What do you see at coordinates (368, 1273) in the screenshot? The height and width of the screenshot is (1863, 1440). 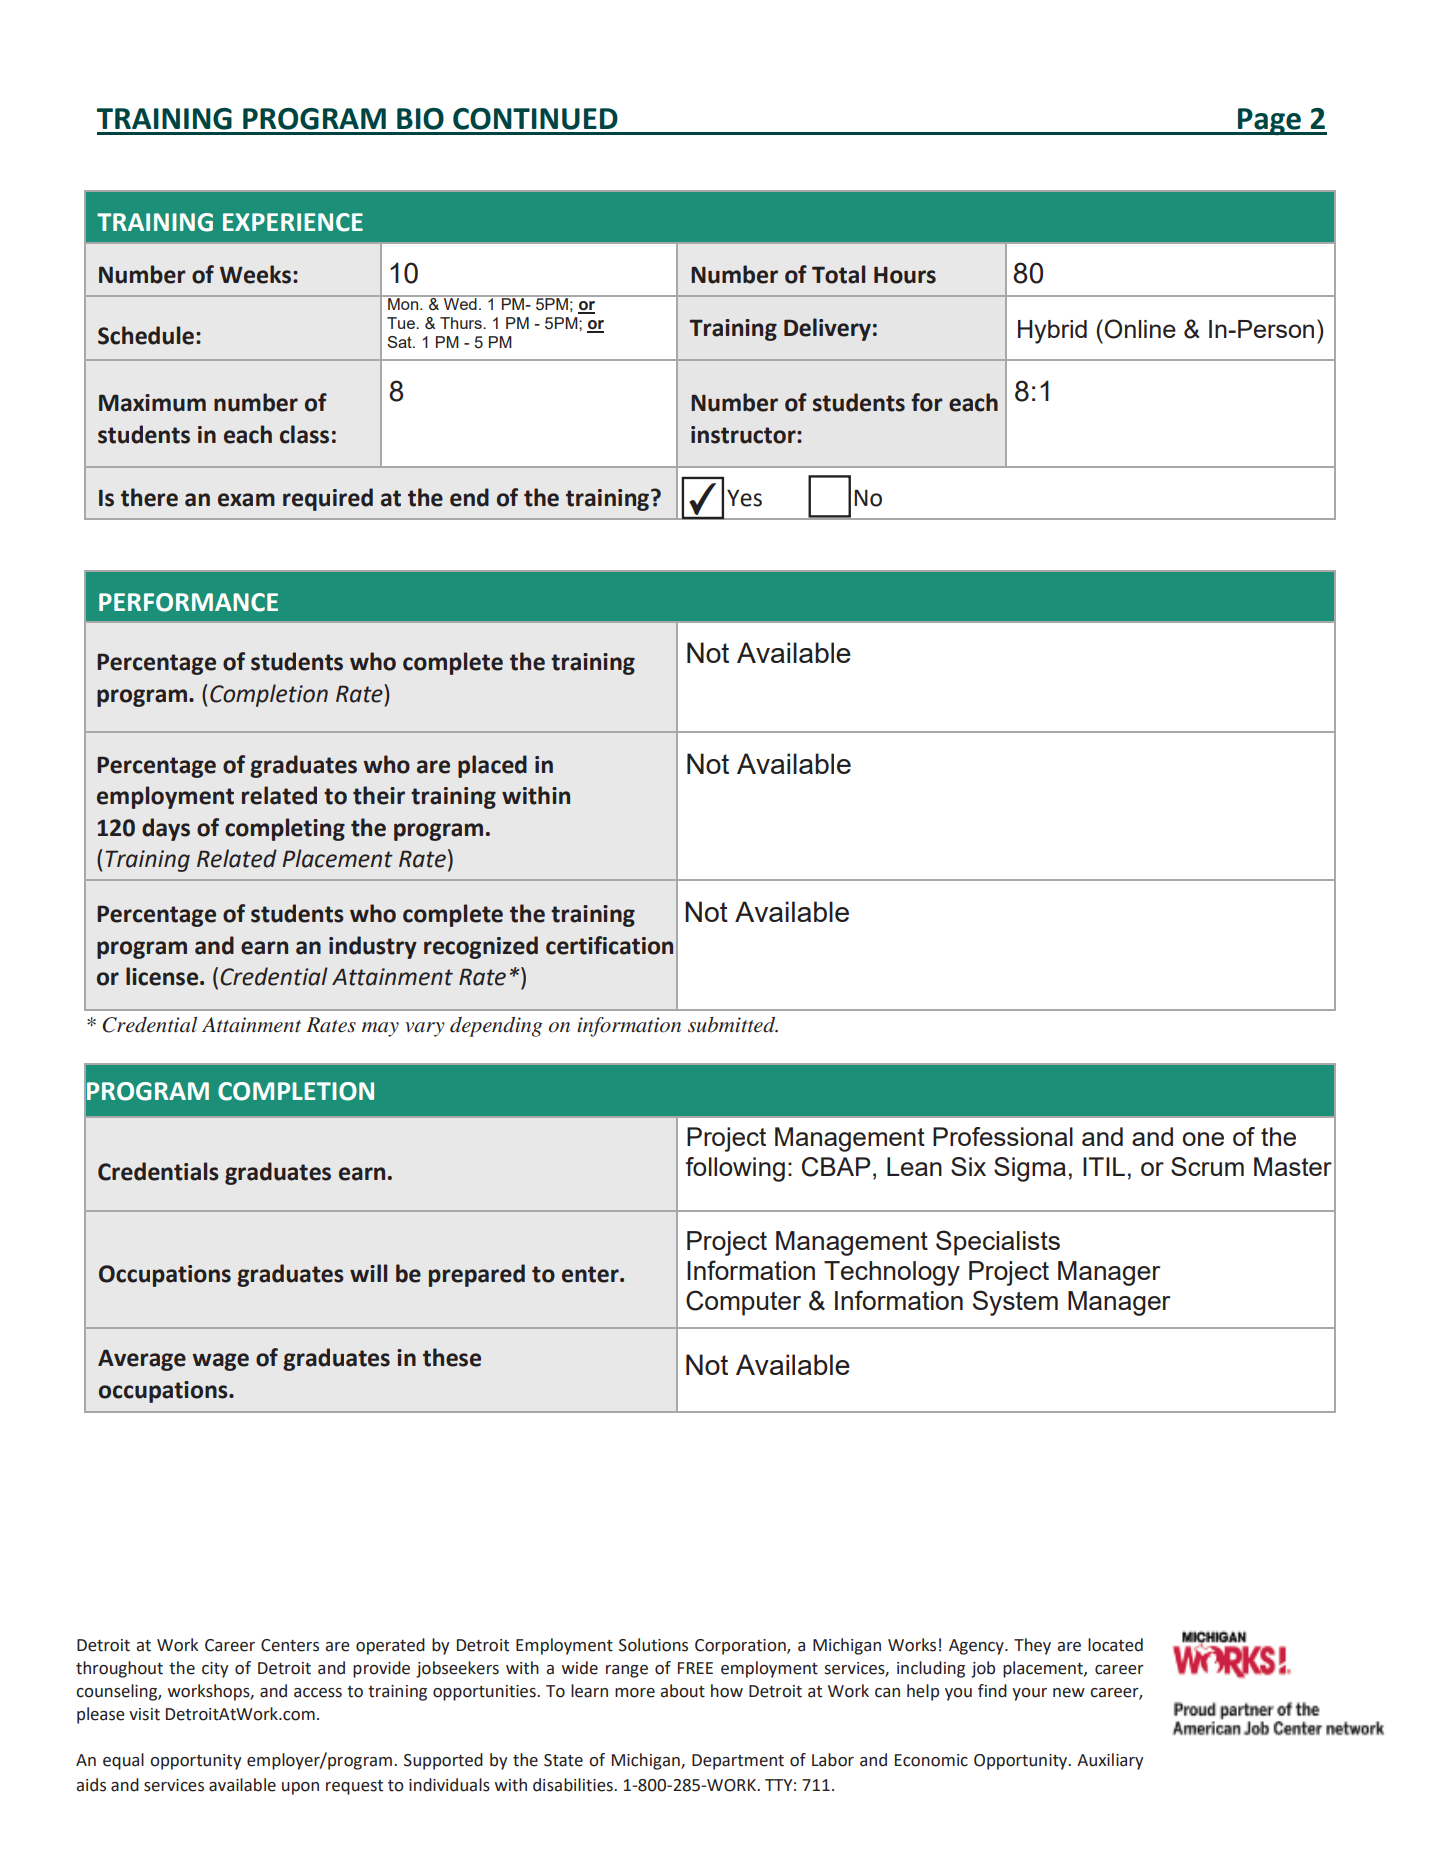 I see `will` at bounding box center [368, 1273].
